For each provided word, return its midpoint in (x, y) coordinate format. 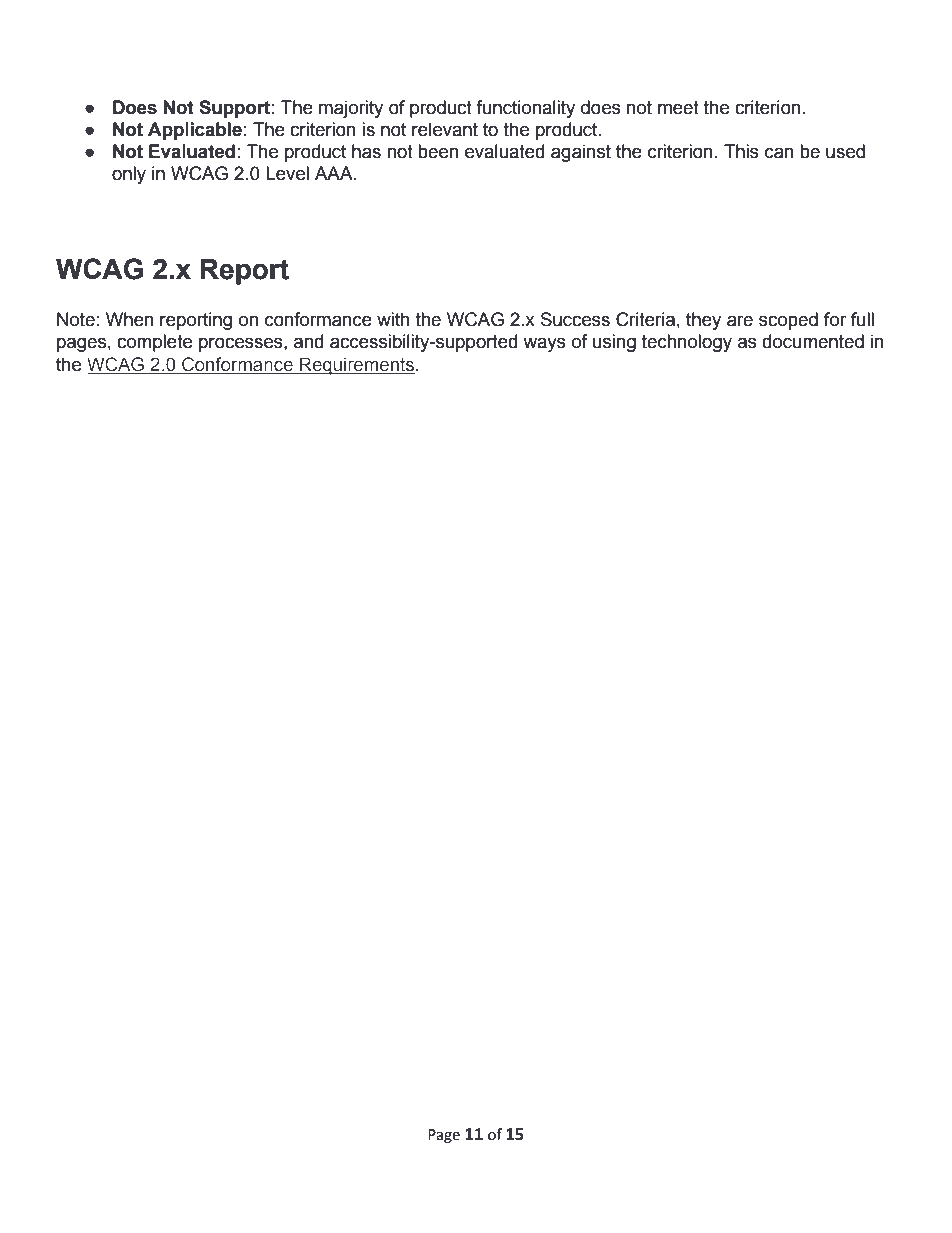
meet (678, 108)
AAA (335, 173)
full (862, 319)
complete (154, 343)
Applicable (195, 131)
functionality (525, 109)
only (129, 175)
